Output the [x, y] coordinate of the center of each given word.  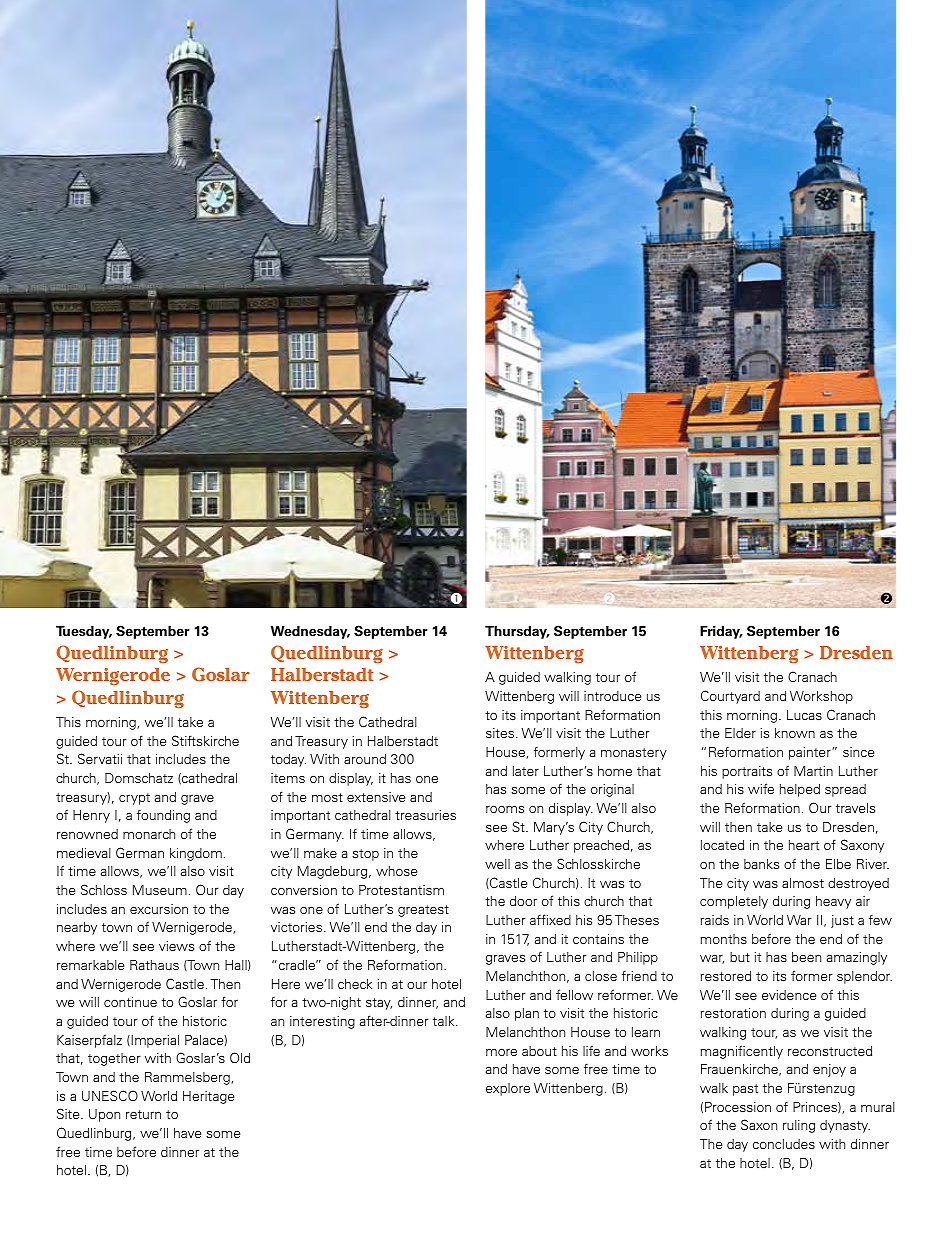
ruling [799, 1126]
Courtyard [730, 697]
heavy [833, 902]
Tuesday [84, 632]
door [523, 901]
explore [508, 1089]
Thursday [517, 632]
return [143, 1114]
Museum [160, 890]
